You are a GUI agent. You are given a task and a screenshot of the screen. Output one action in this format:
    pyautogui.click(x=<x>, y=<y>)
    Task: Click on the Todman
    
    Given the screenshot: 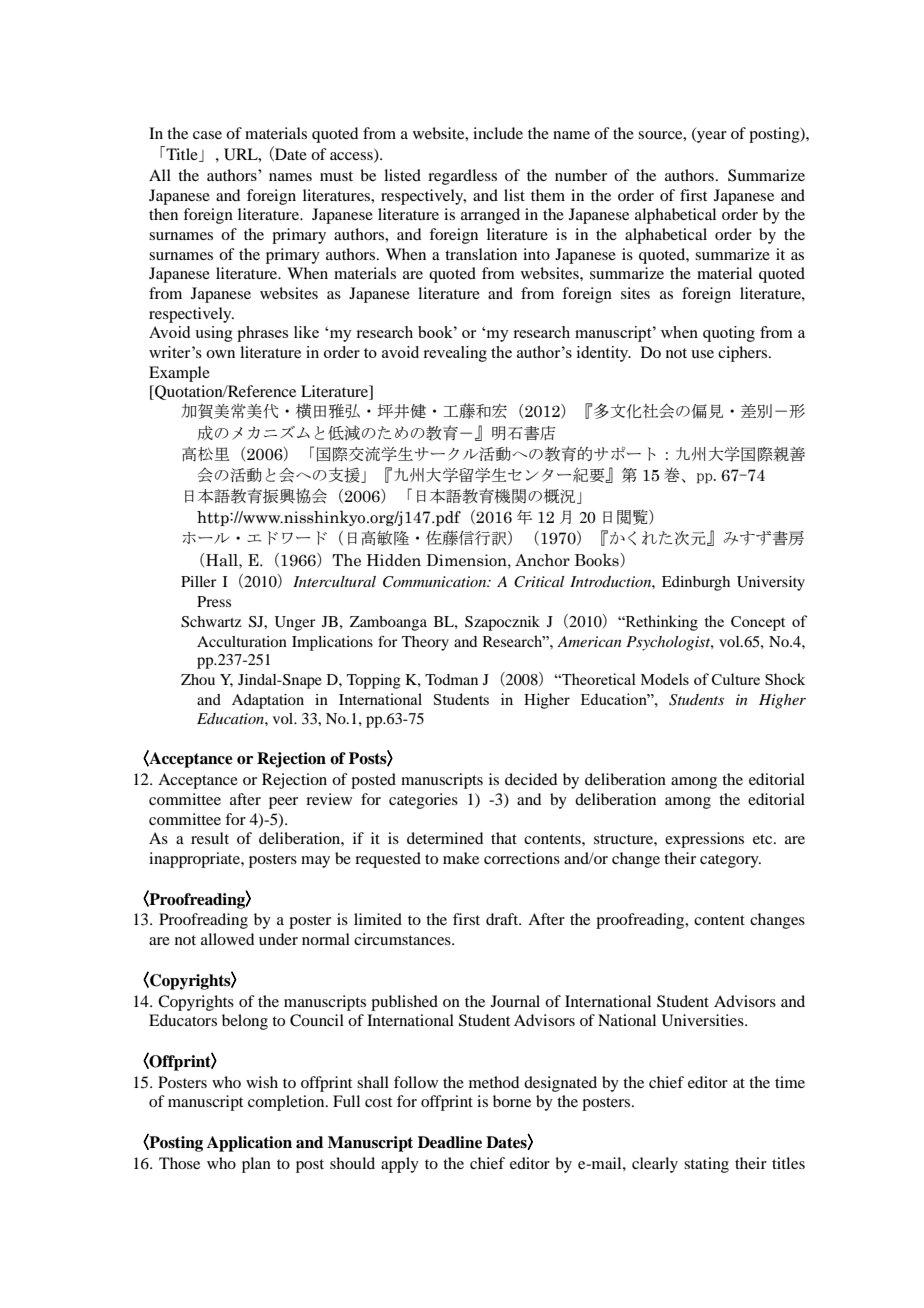 What is the action you would take?
    pyautogui.click(x=451, y=679)
